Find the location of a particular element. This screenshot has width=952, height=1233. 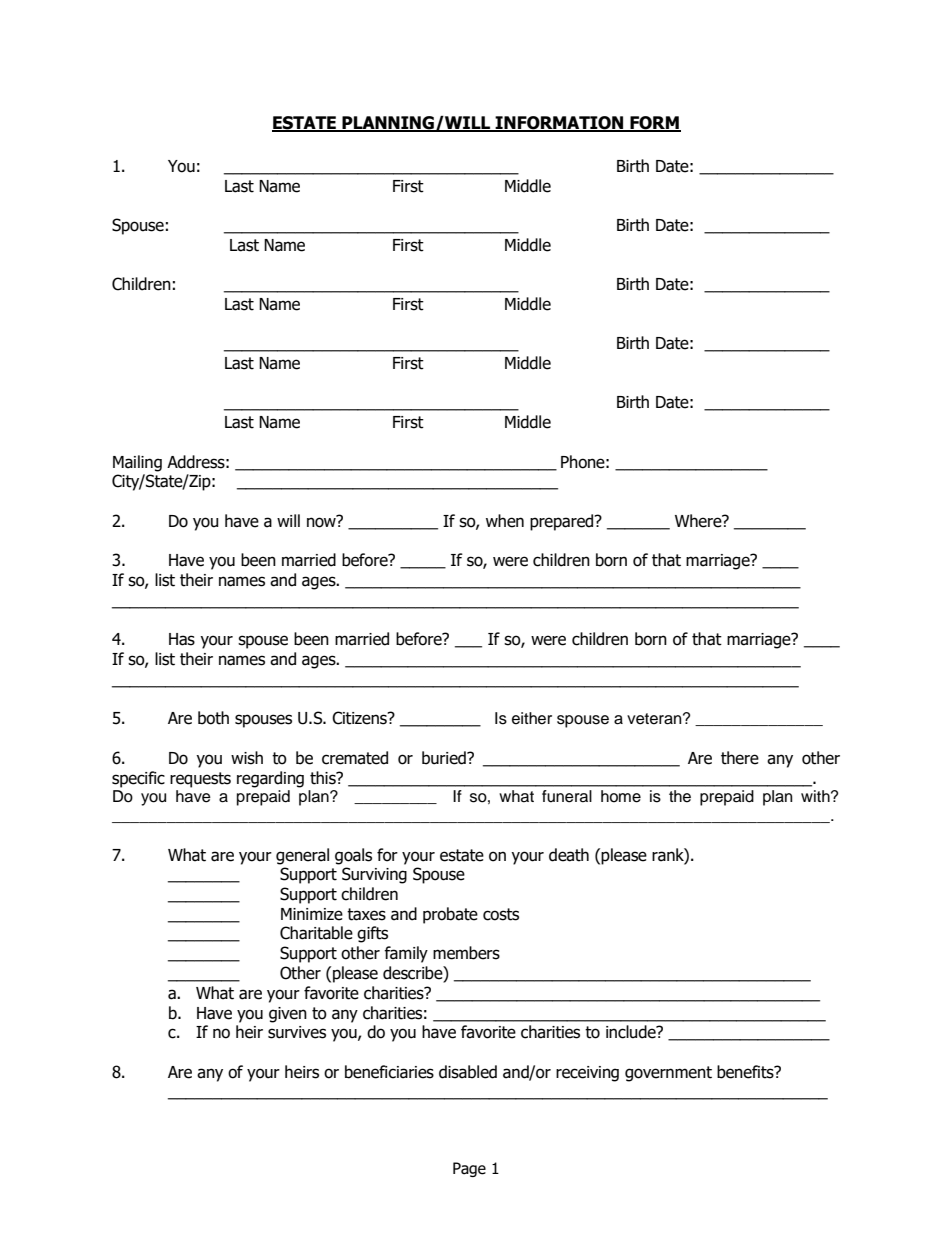

when is located at coordinates (505, 521).
